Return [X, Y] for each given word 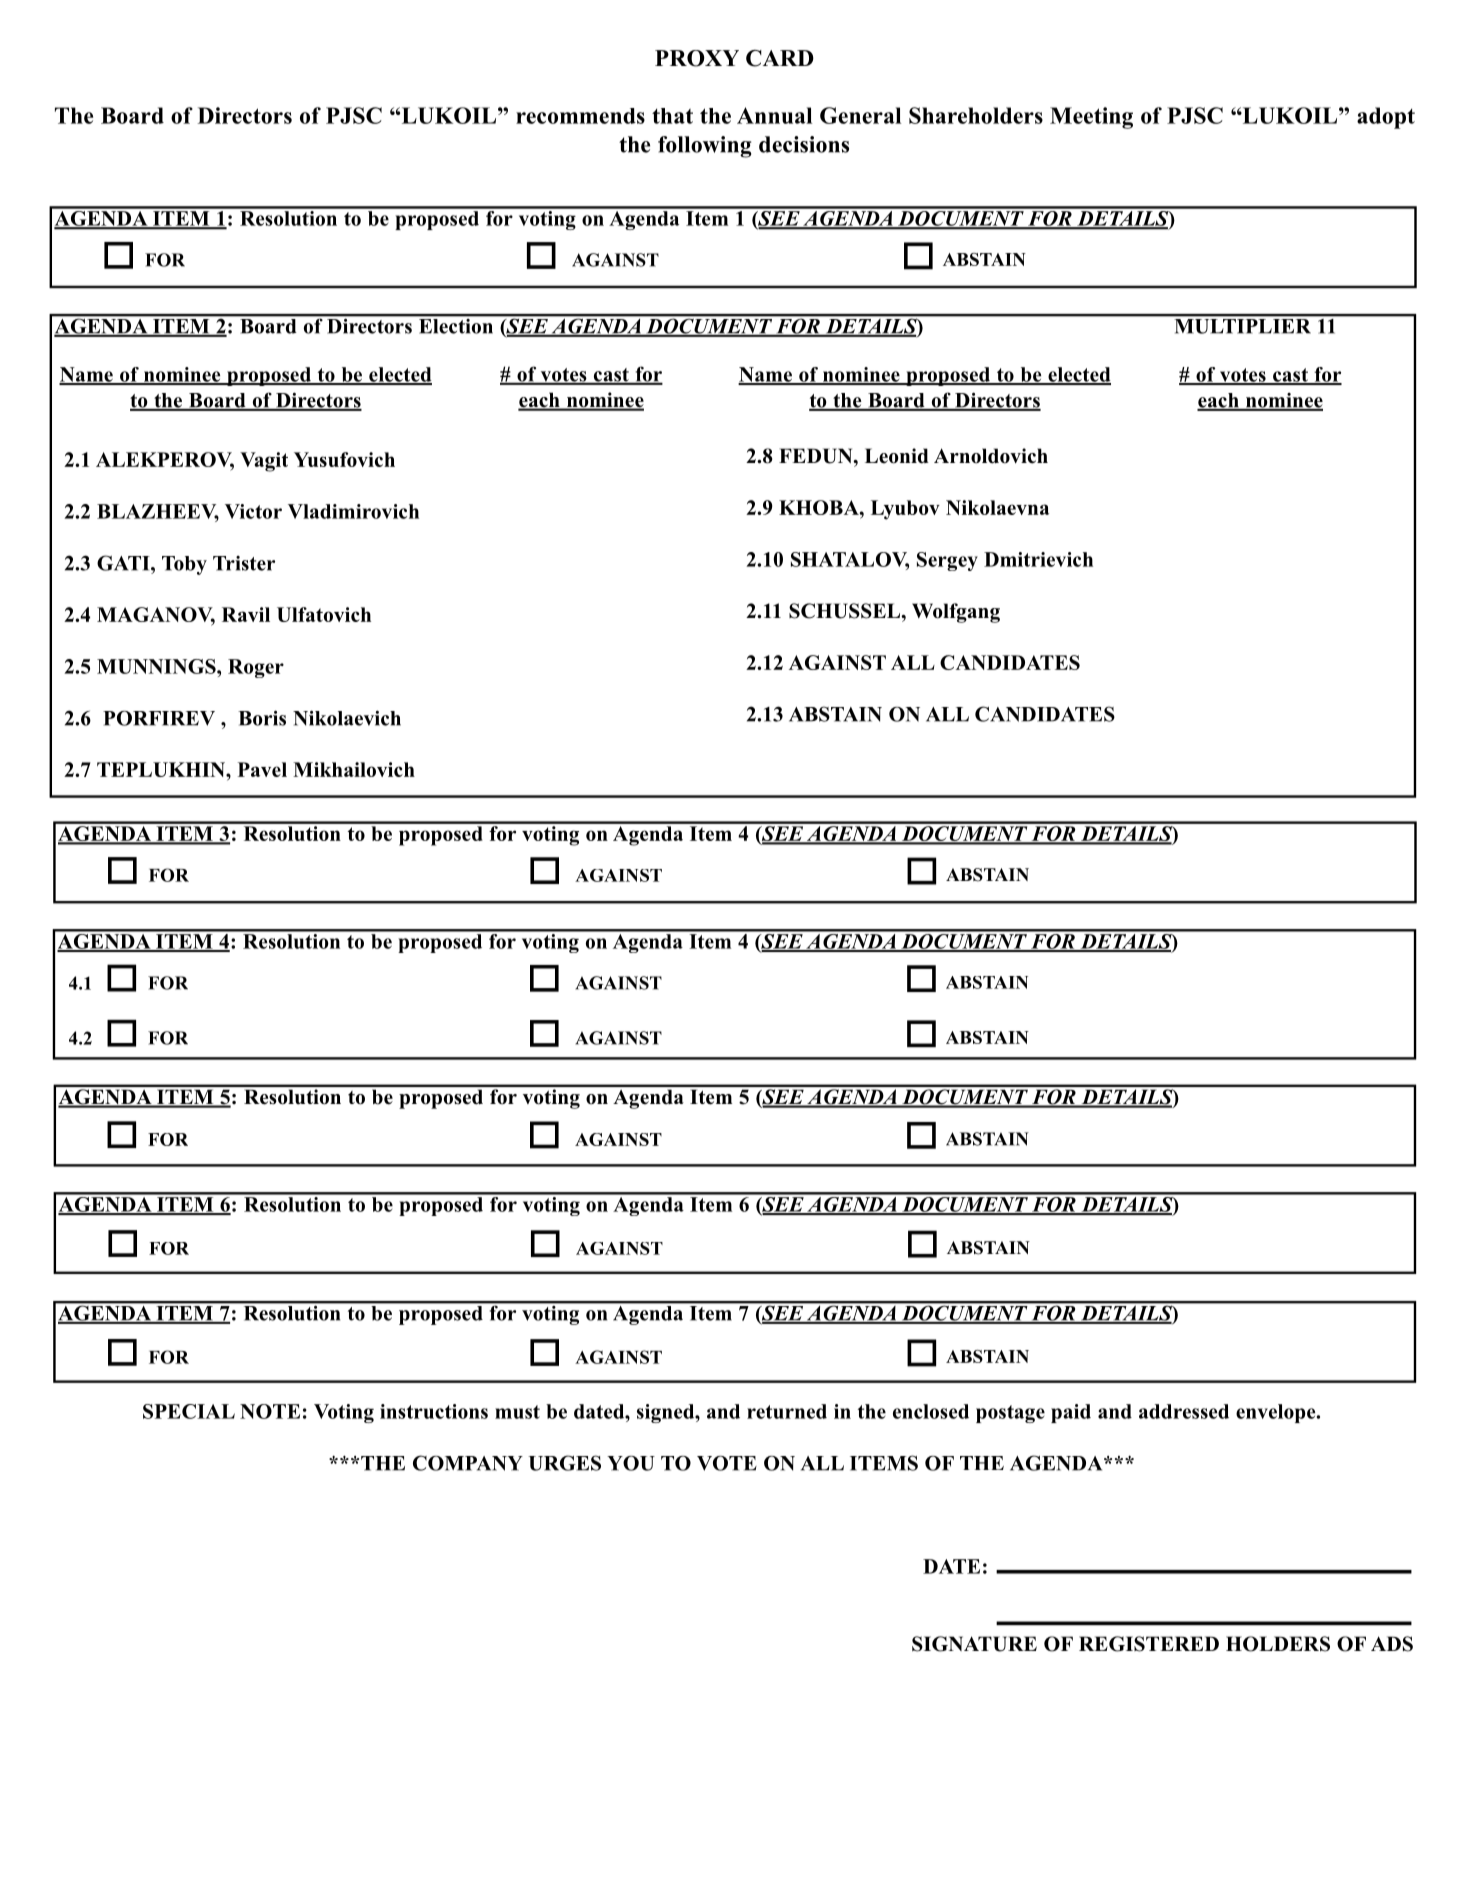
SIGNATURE [974, 1644]
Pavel [262, 769]
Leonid [897, 456]
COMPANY [468, 1463]
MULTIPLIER [1242, 326]
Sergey [947, 561]
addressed [1184, 1411]
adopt [1386, 118]
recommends [580, 116]
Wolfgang [956, 613]
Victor [253, 511]
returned [787, 1411]
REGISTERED [1149, 1644]
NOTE [270, 1411]
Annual [774, 115]
